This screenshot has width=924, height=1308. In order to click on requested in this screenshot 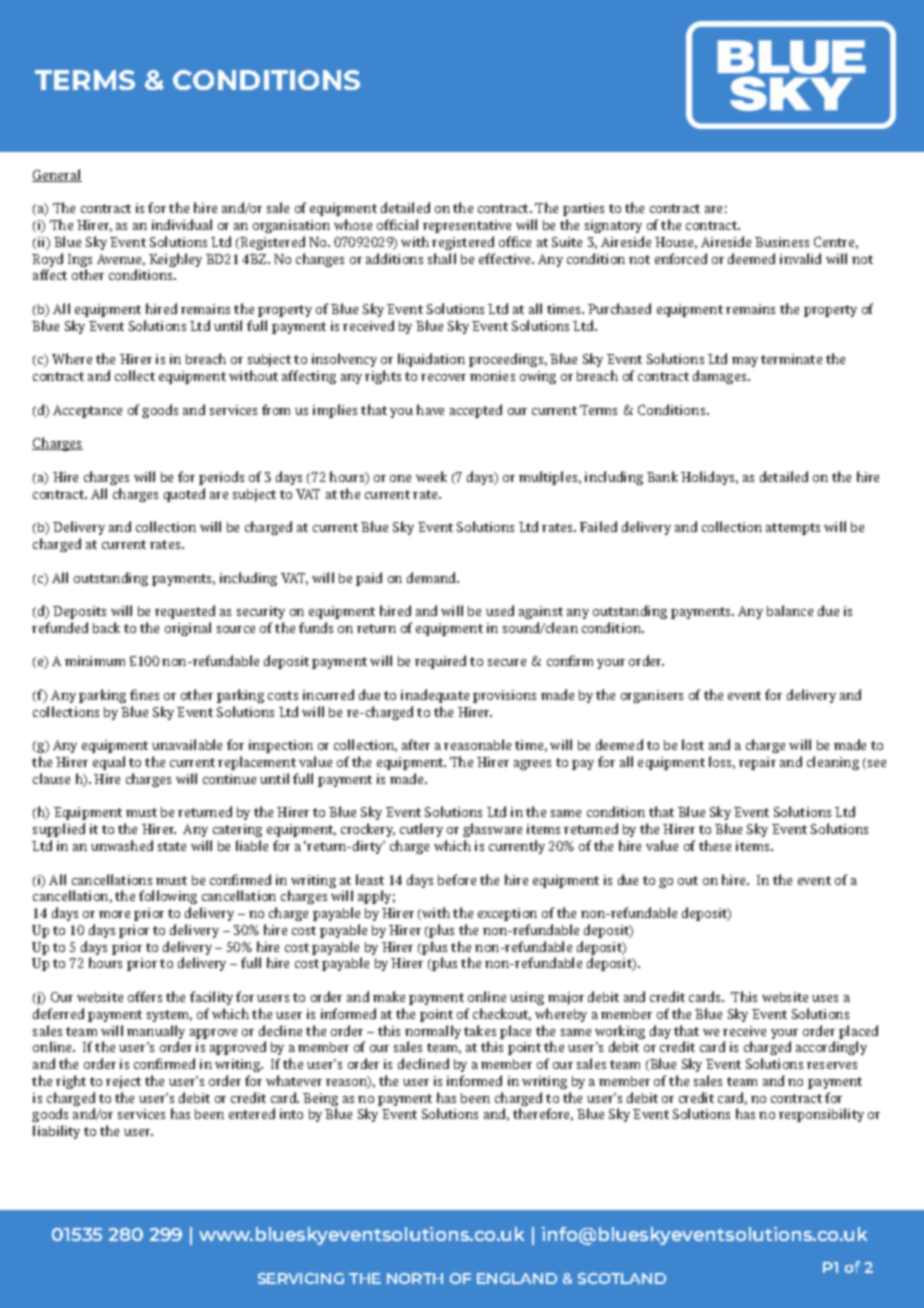, I will do `click(185, 612)`.
